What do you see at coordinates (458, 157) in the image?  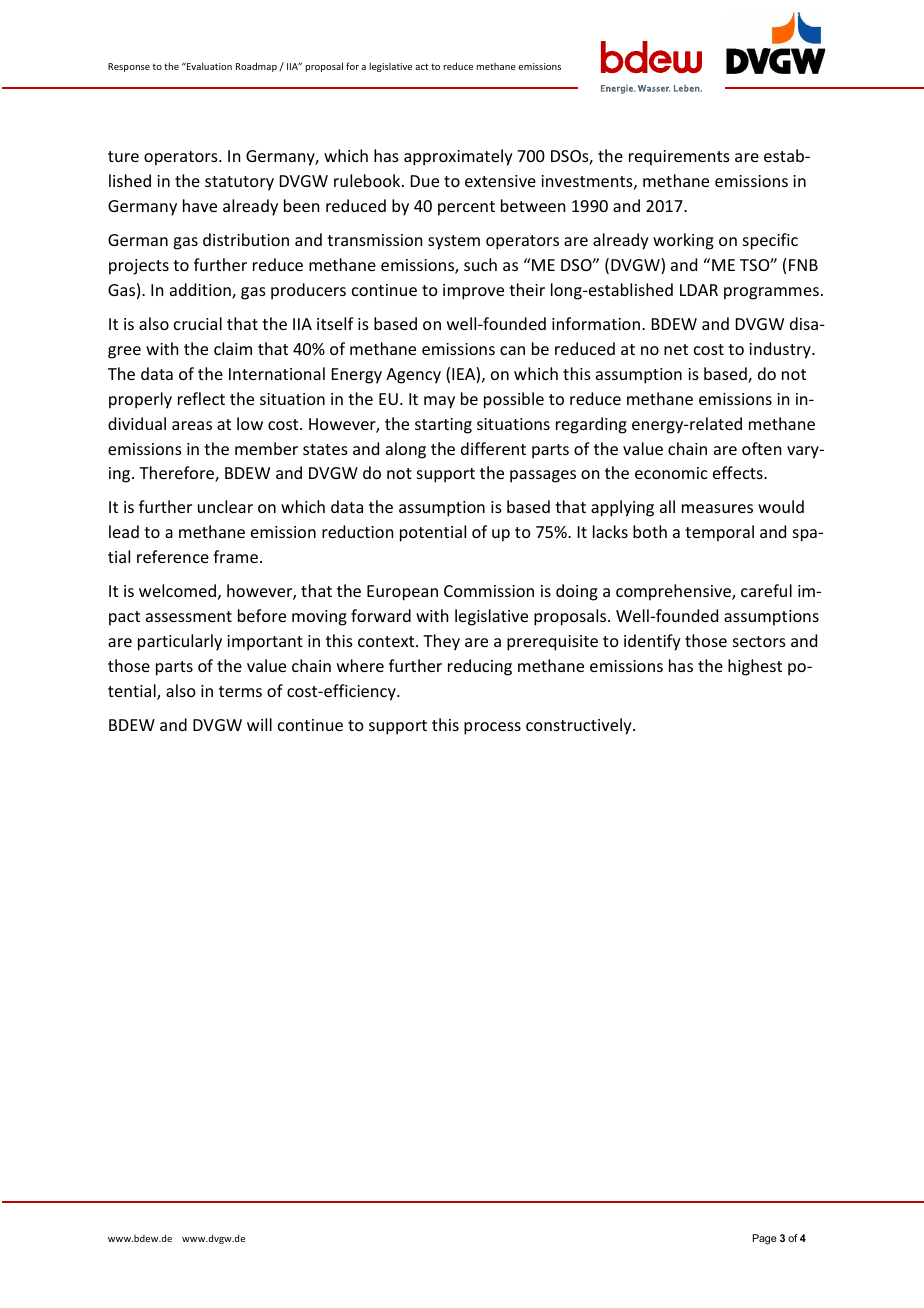 I see `approximately` at bounding box center [458, 157].
